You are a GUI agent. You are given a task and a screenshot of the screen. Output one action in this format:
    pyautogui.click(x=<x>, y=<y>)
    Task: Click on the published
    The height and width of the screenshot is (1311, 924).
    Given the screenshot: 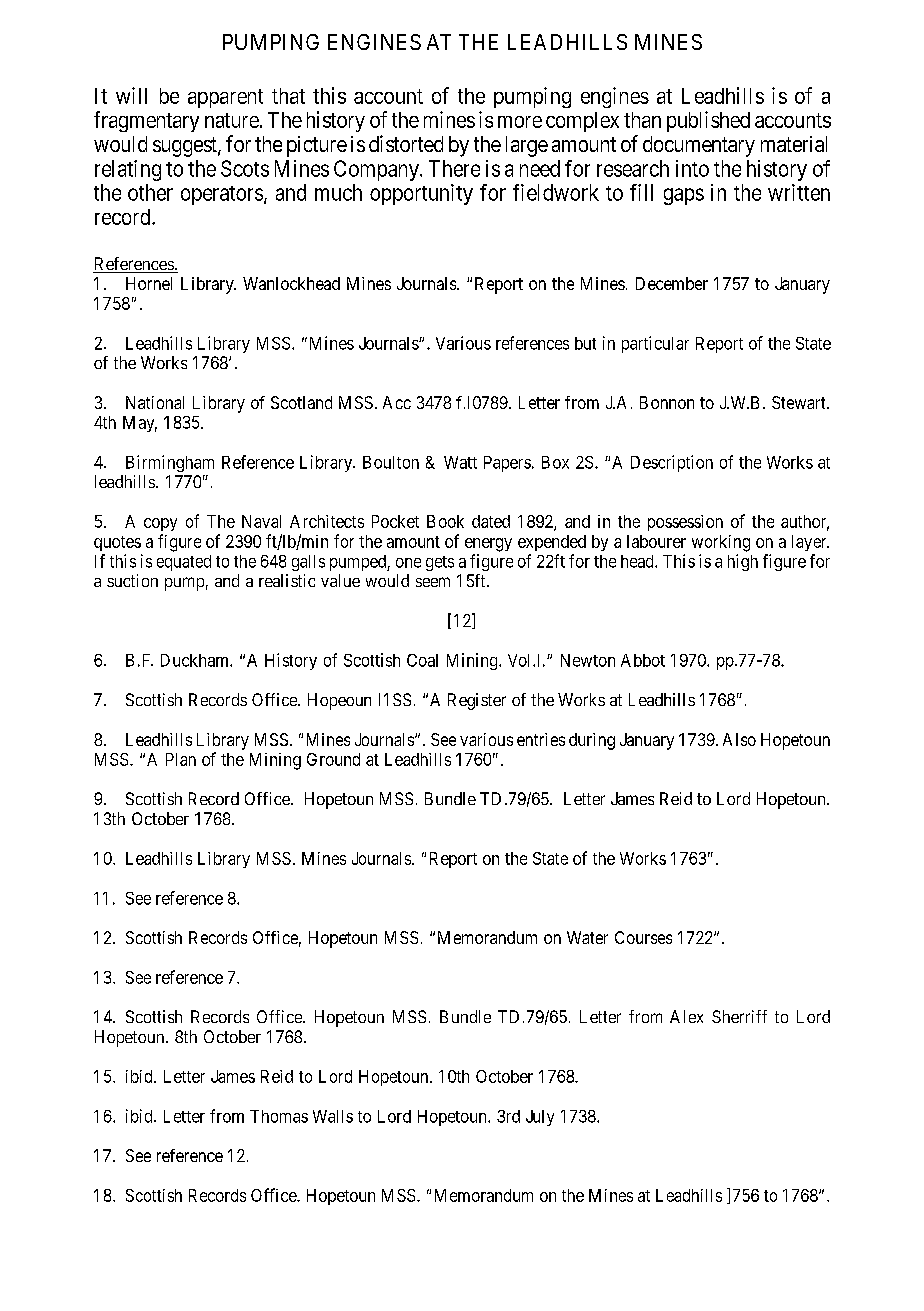 What is the action you would take?
    pyautogui.click(x=708, y=121)
